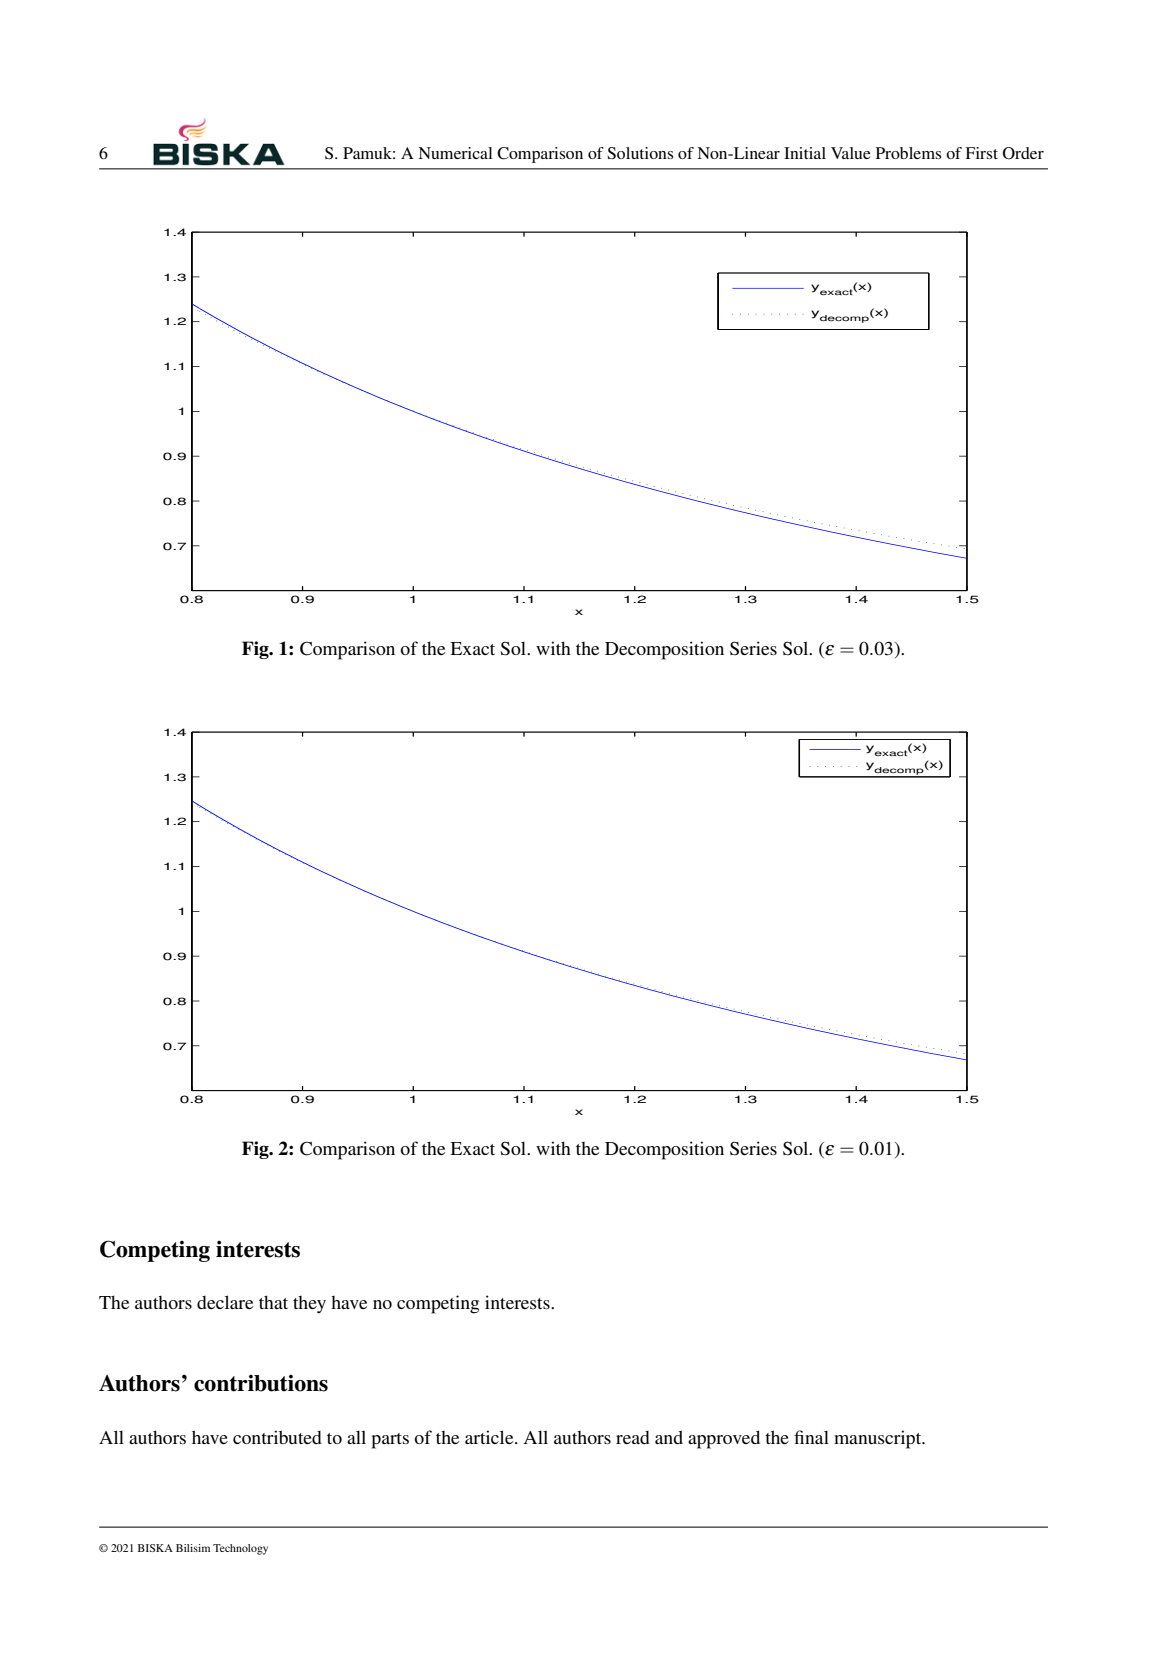  Describe the element at coordinates (909, 153) in the page. I see `Problems` at that location.
